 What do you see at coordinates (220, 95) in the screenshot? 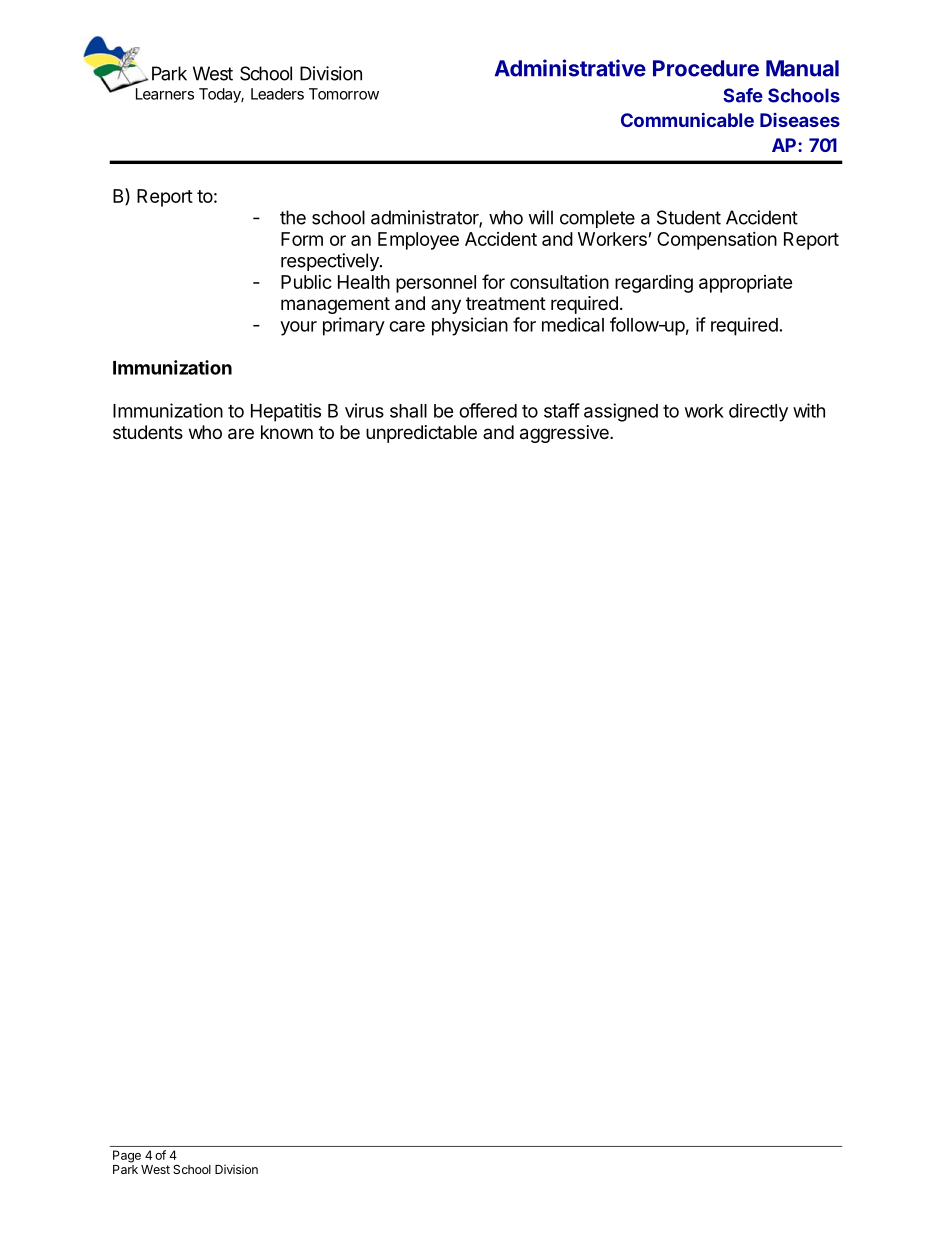
I see `Today` at bounding box center [220, 95].
